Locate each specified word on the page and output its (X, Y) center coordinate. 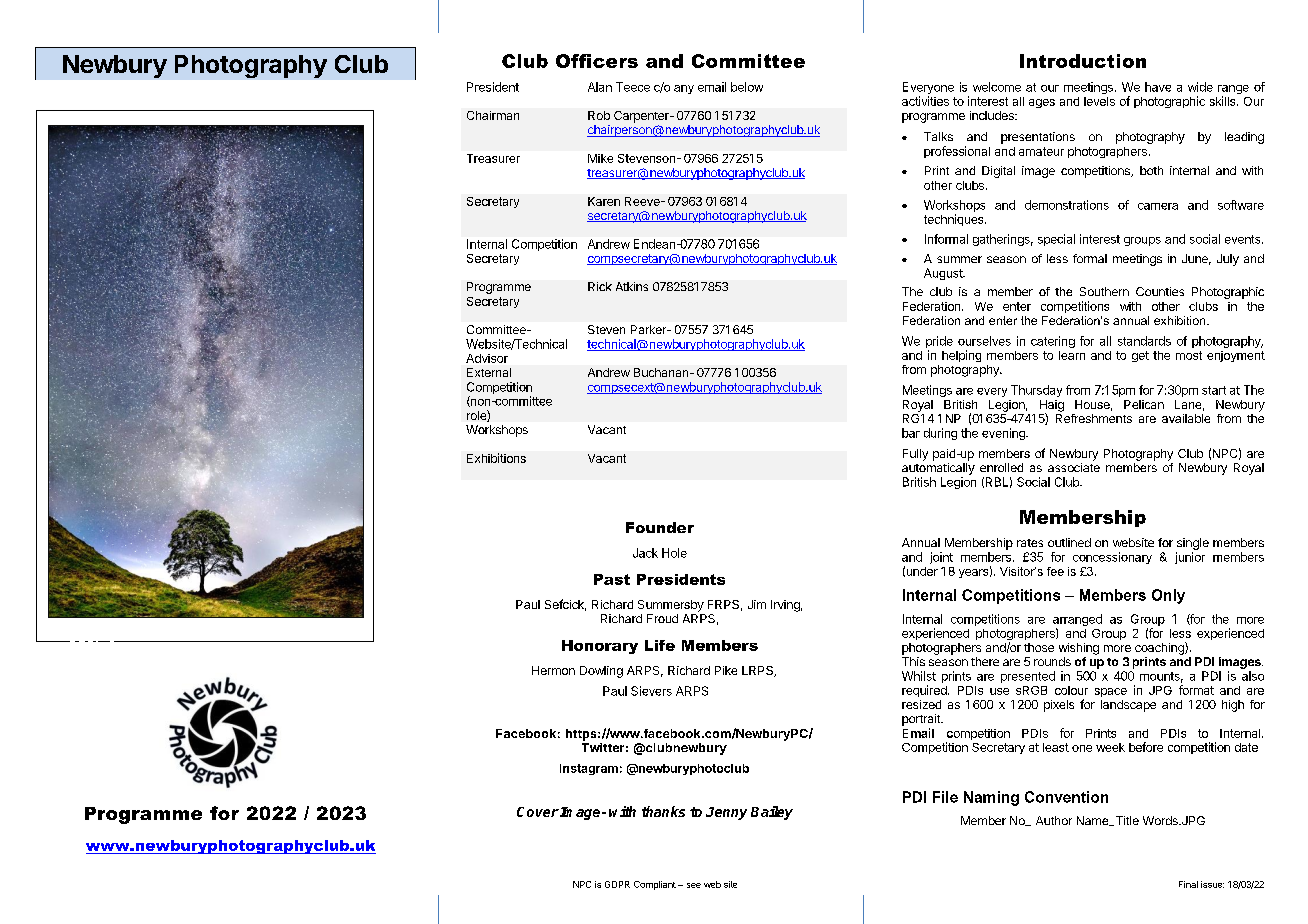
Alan (600, 87)
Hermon (553, 670)
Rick (600, 286)
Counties (1160, 291)
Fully (915, 455)
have (1158, 87)
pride (939, 343)
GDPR (617, 884)
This (913, 661)
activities (925, 101)
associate (1074, 467)
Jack (645, 553)
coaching (1160, 648)
